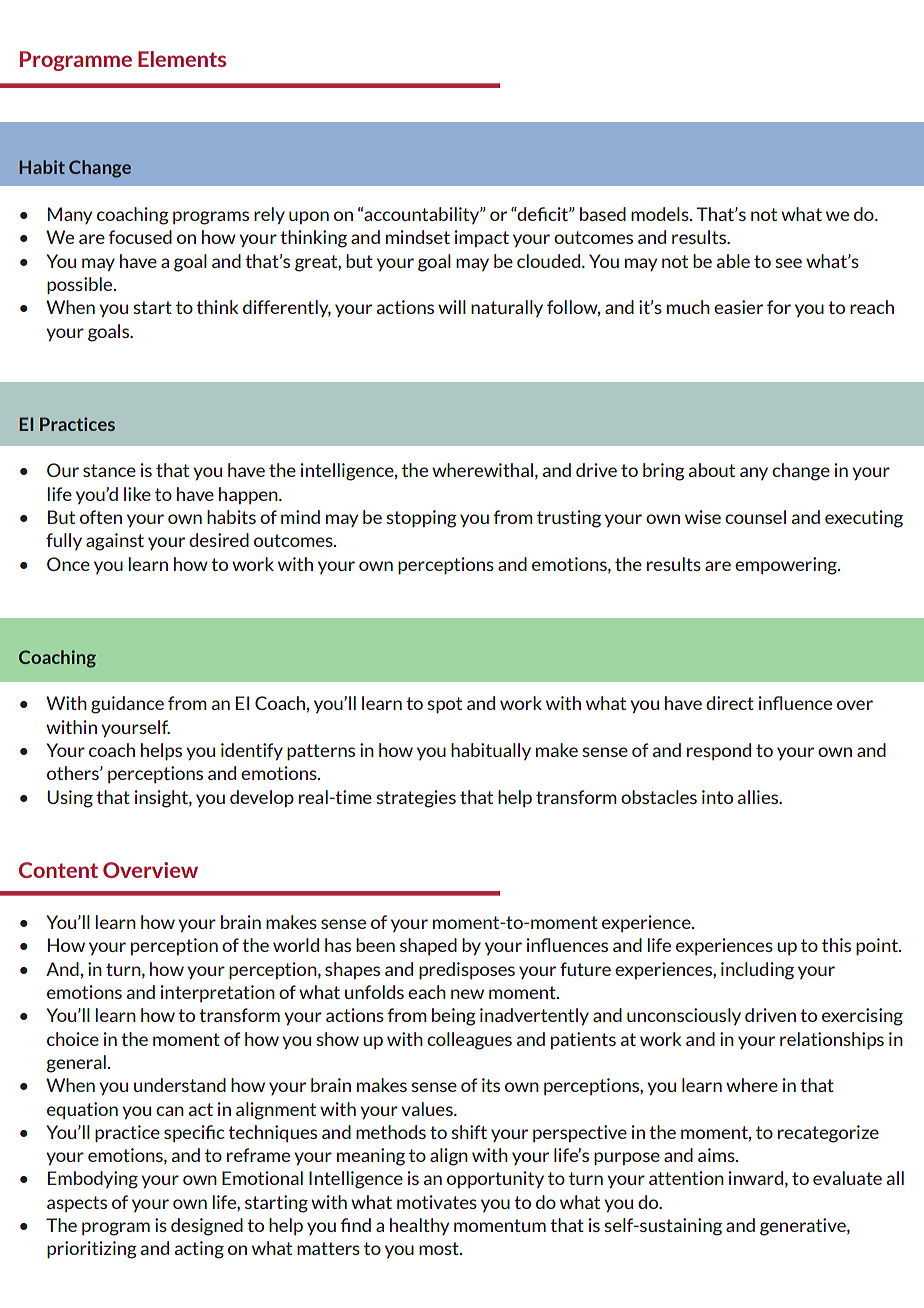 The width and height of the image is (924, 1308). What do you see at coordinates (730, 703) in the image?
I see `direct` at bounding box center [730, 703].
